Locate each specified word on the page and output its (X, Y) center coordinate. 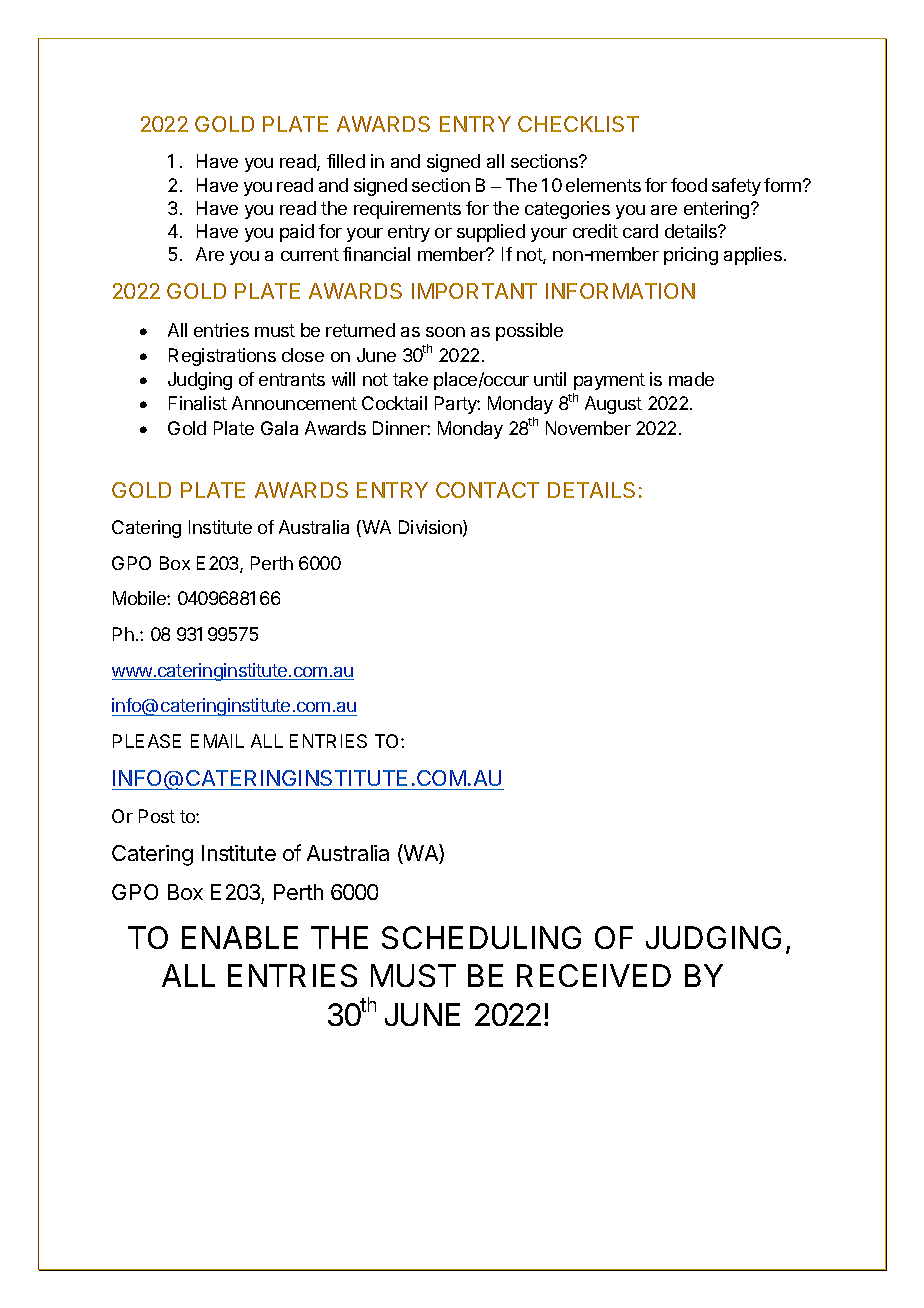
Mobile (140, 598)
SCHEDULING (481, 937)
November (588, 428)
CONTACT (487, 490)
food (689, 185)
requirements (407, 210)
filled (346, 161)
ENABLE (240, 937)
